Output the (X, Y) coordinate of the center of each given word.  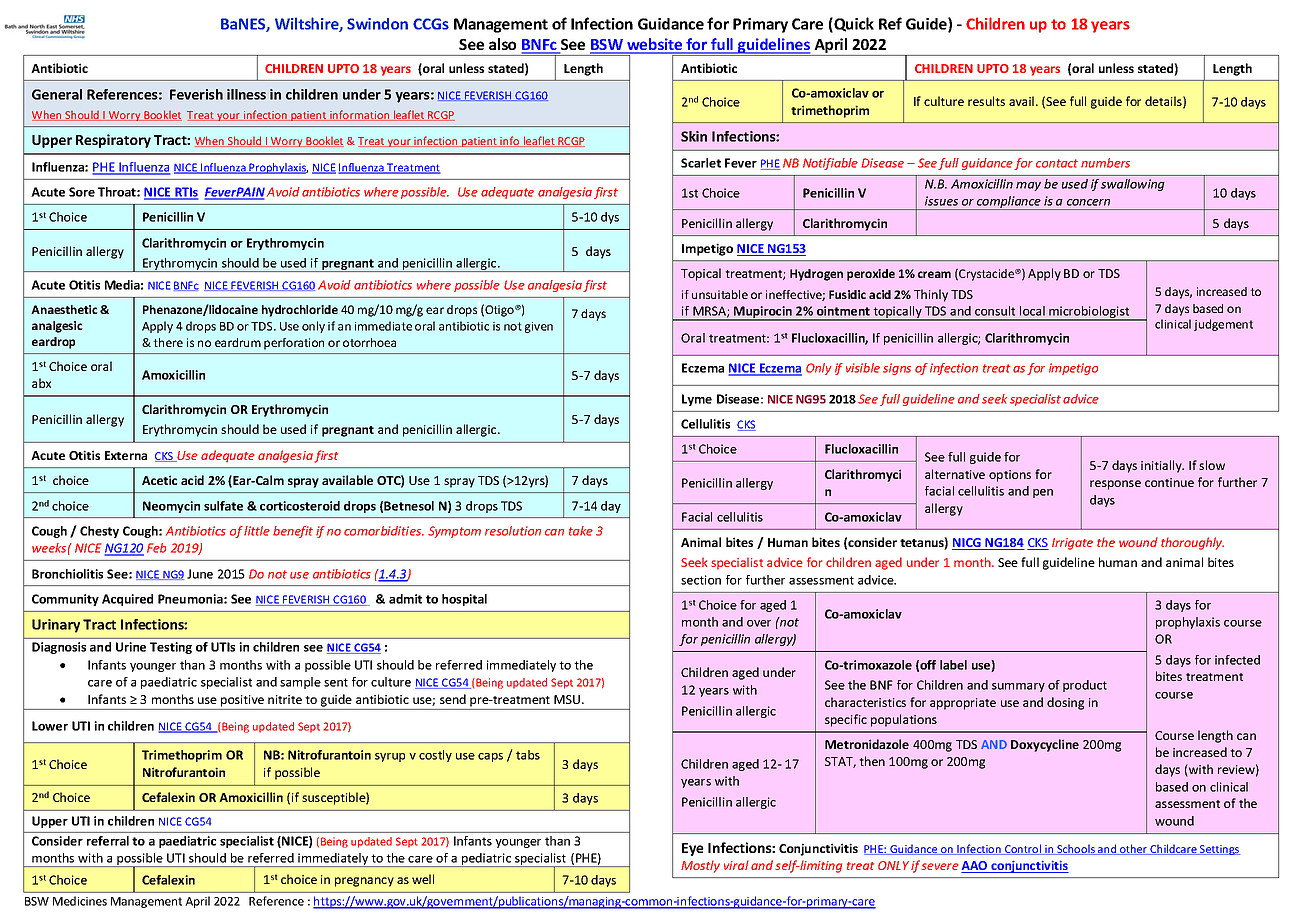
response (1115, 485)
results (986, 101)
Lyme (697, 400)
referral (108, 841)
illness (246, 94)
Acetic (159, 480)
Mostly (700, 866)
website (655, 45)
